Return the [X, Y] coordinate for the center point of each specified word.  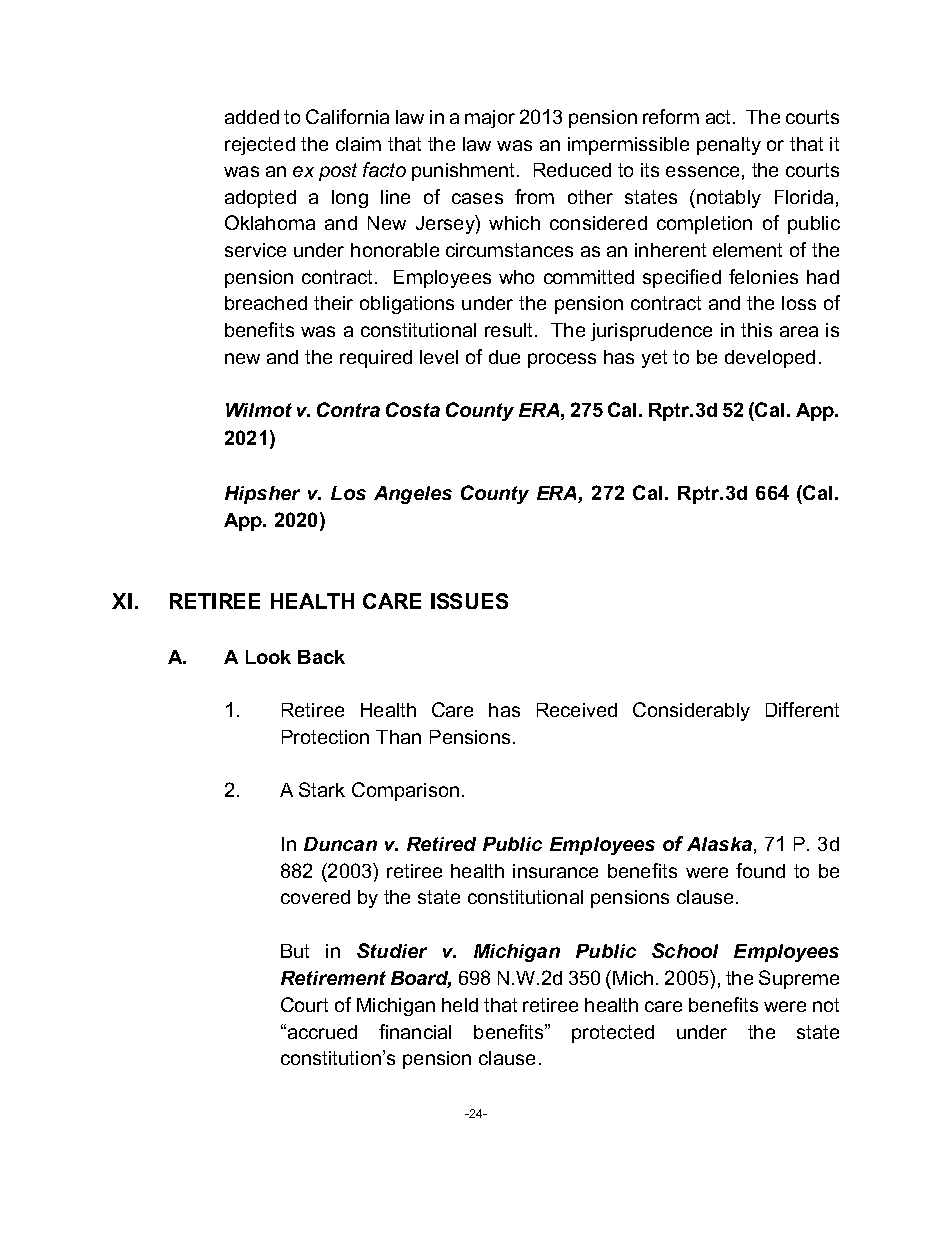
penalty [729, 146]
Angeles [413, 495]
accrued [321, 1031]
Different [802, 709]
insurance [555, 871]
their [333, 303]
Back [321, 657]
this [756, 330]
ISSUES [469, 601]
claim [358, 144]
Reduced [572, 170]
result [508, 330]
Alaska [719, 844]
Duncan [340, 844]
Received [577, 710]
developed [770, 359]
